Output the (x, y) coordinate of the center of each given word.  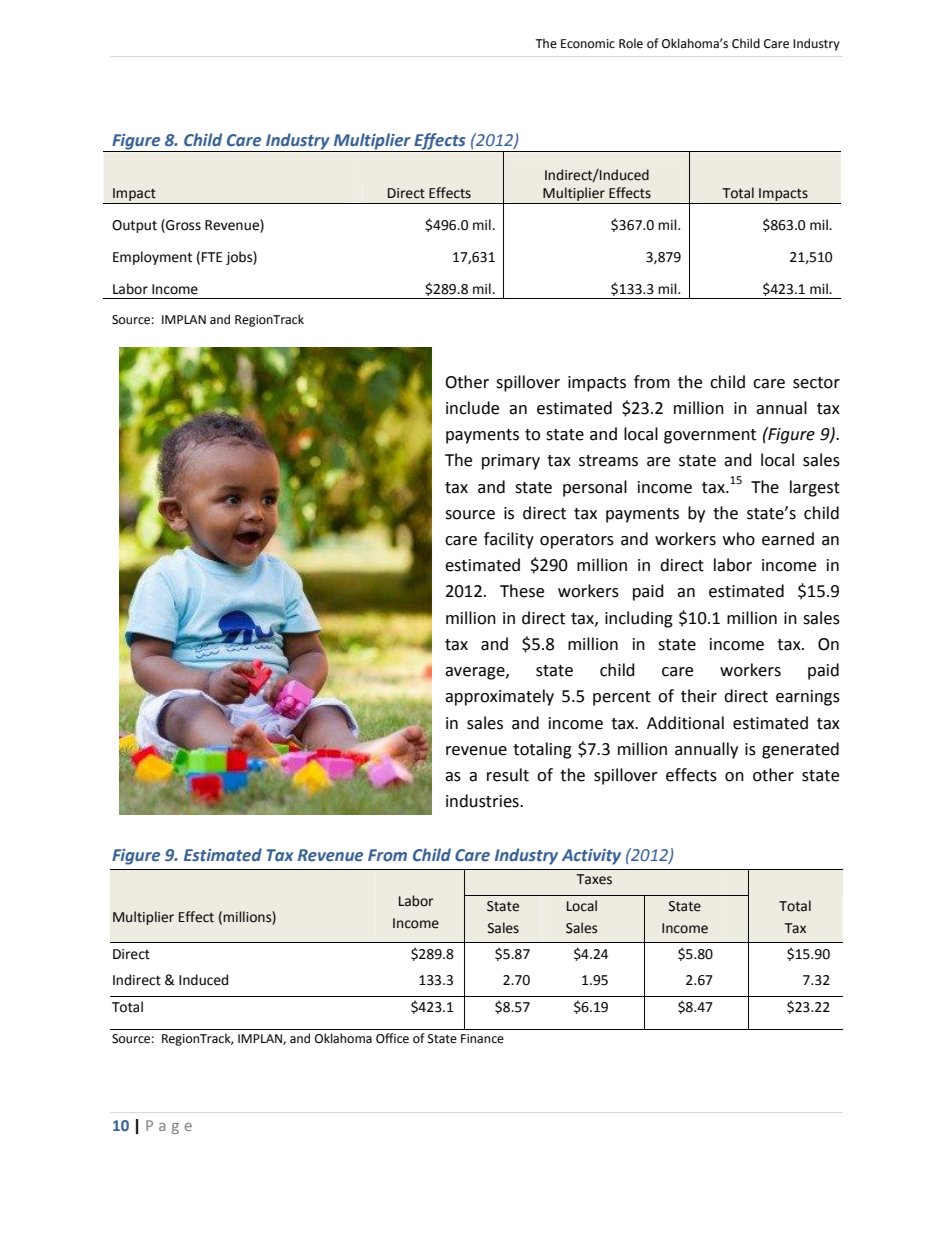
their (699, 696)
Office (392, 1038)
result (508, 775)
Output (134, 226)
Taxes (594, 879)
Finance (482, 1039)
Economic (588, 44)
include (472, 408)
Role (631, 43)
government (710, 436)
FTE (212, 257)
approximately (499, 697)
